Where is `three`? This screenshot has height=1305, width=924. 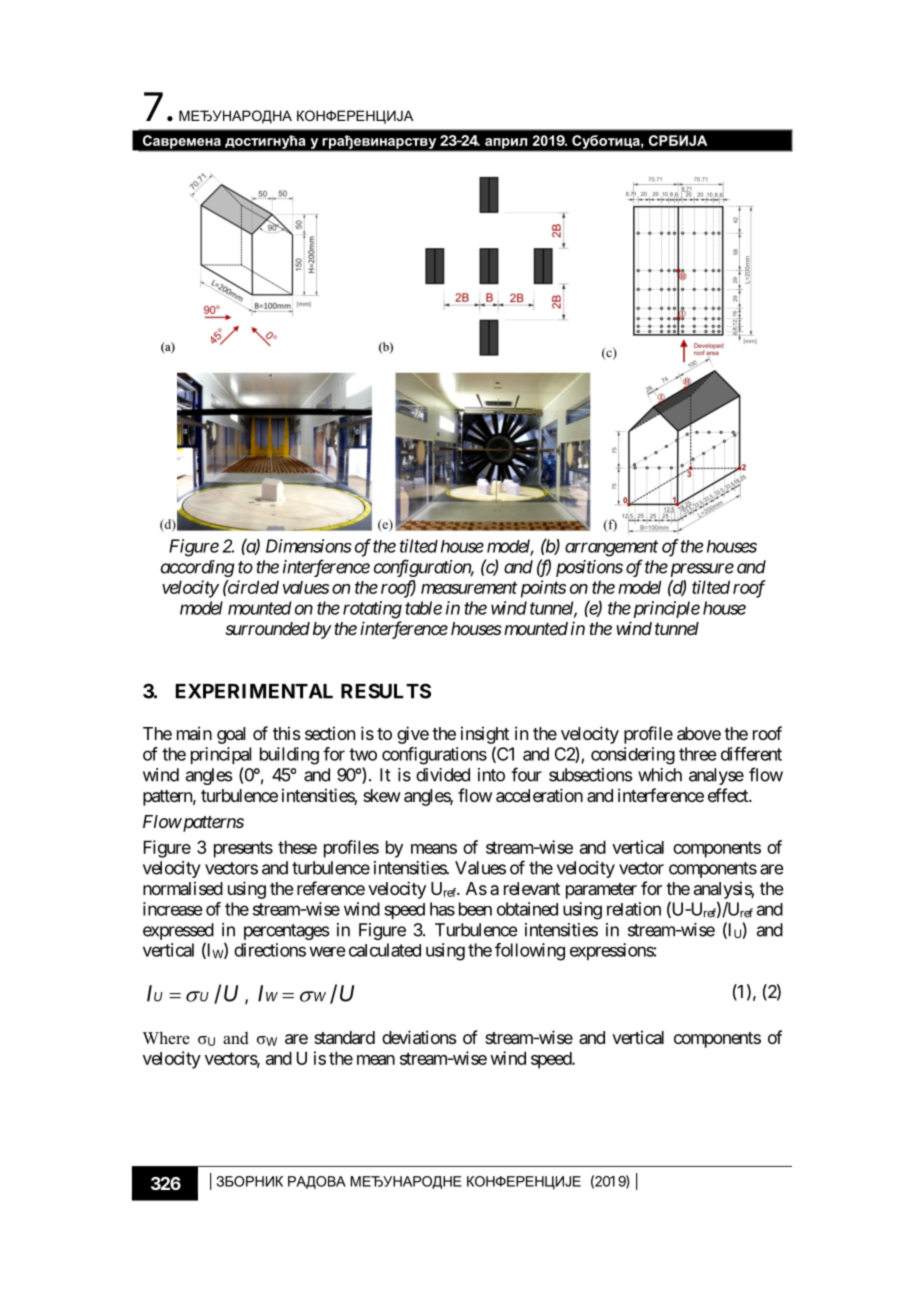
three is located at coordinates (698, 754).
